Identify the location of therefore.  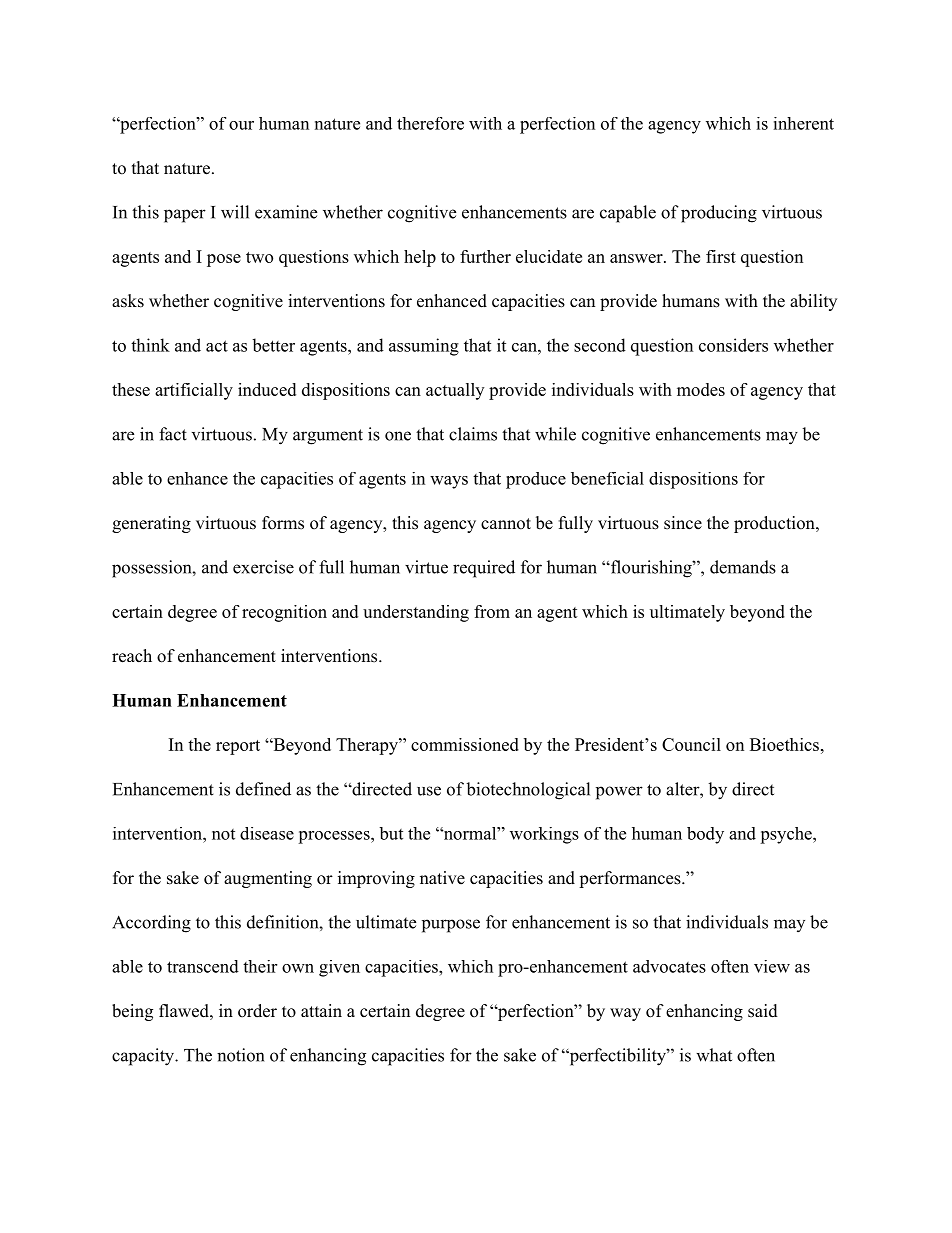
(430, 123).
